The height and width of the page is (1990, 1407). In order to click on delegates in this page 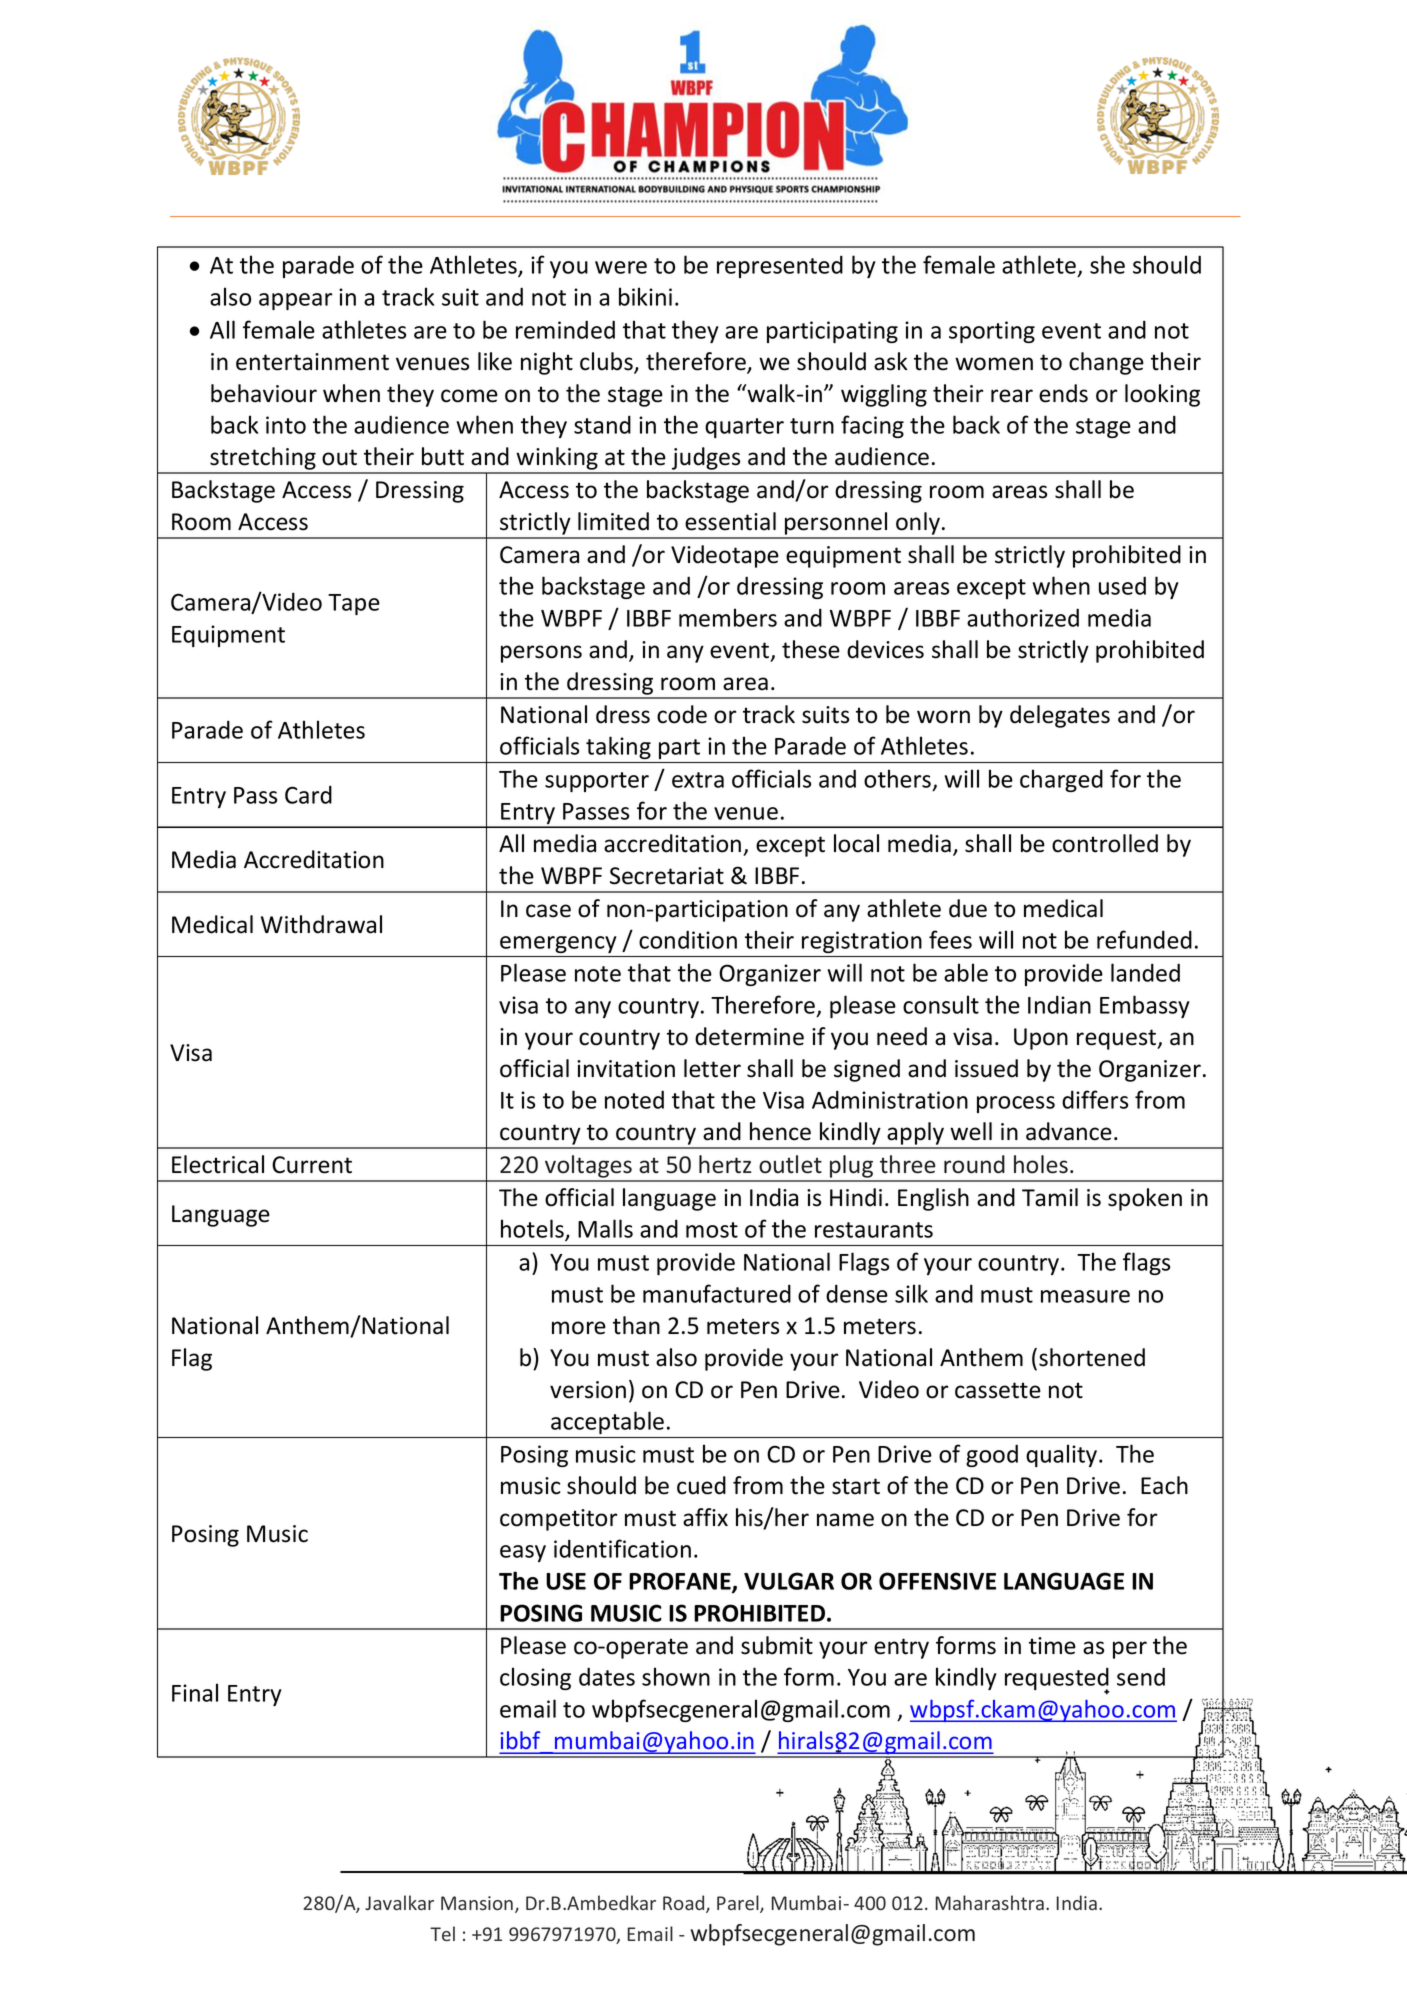, I will do `click(1060, 716)`.
